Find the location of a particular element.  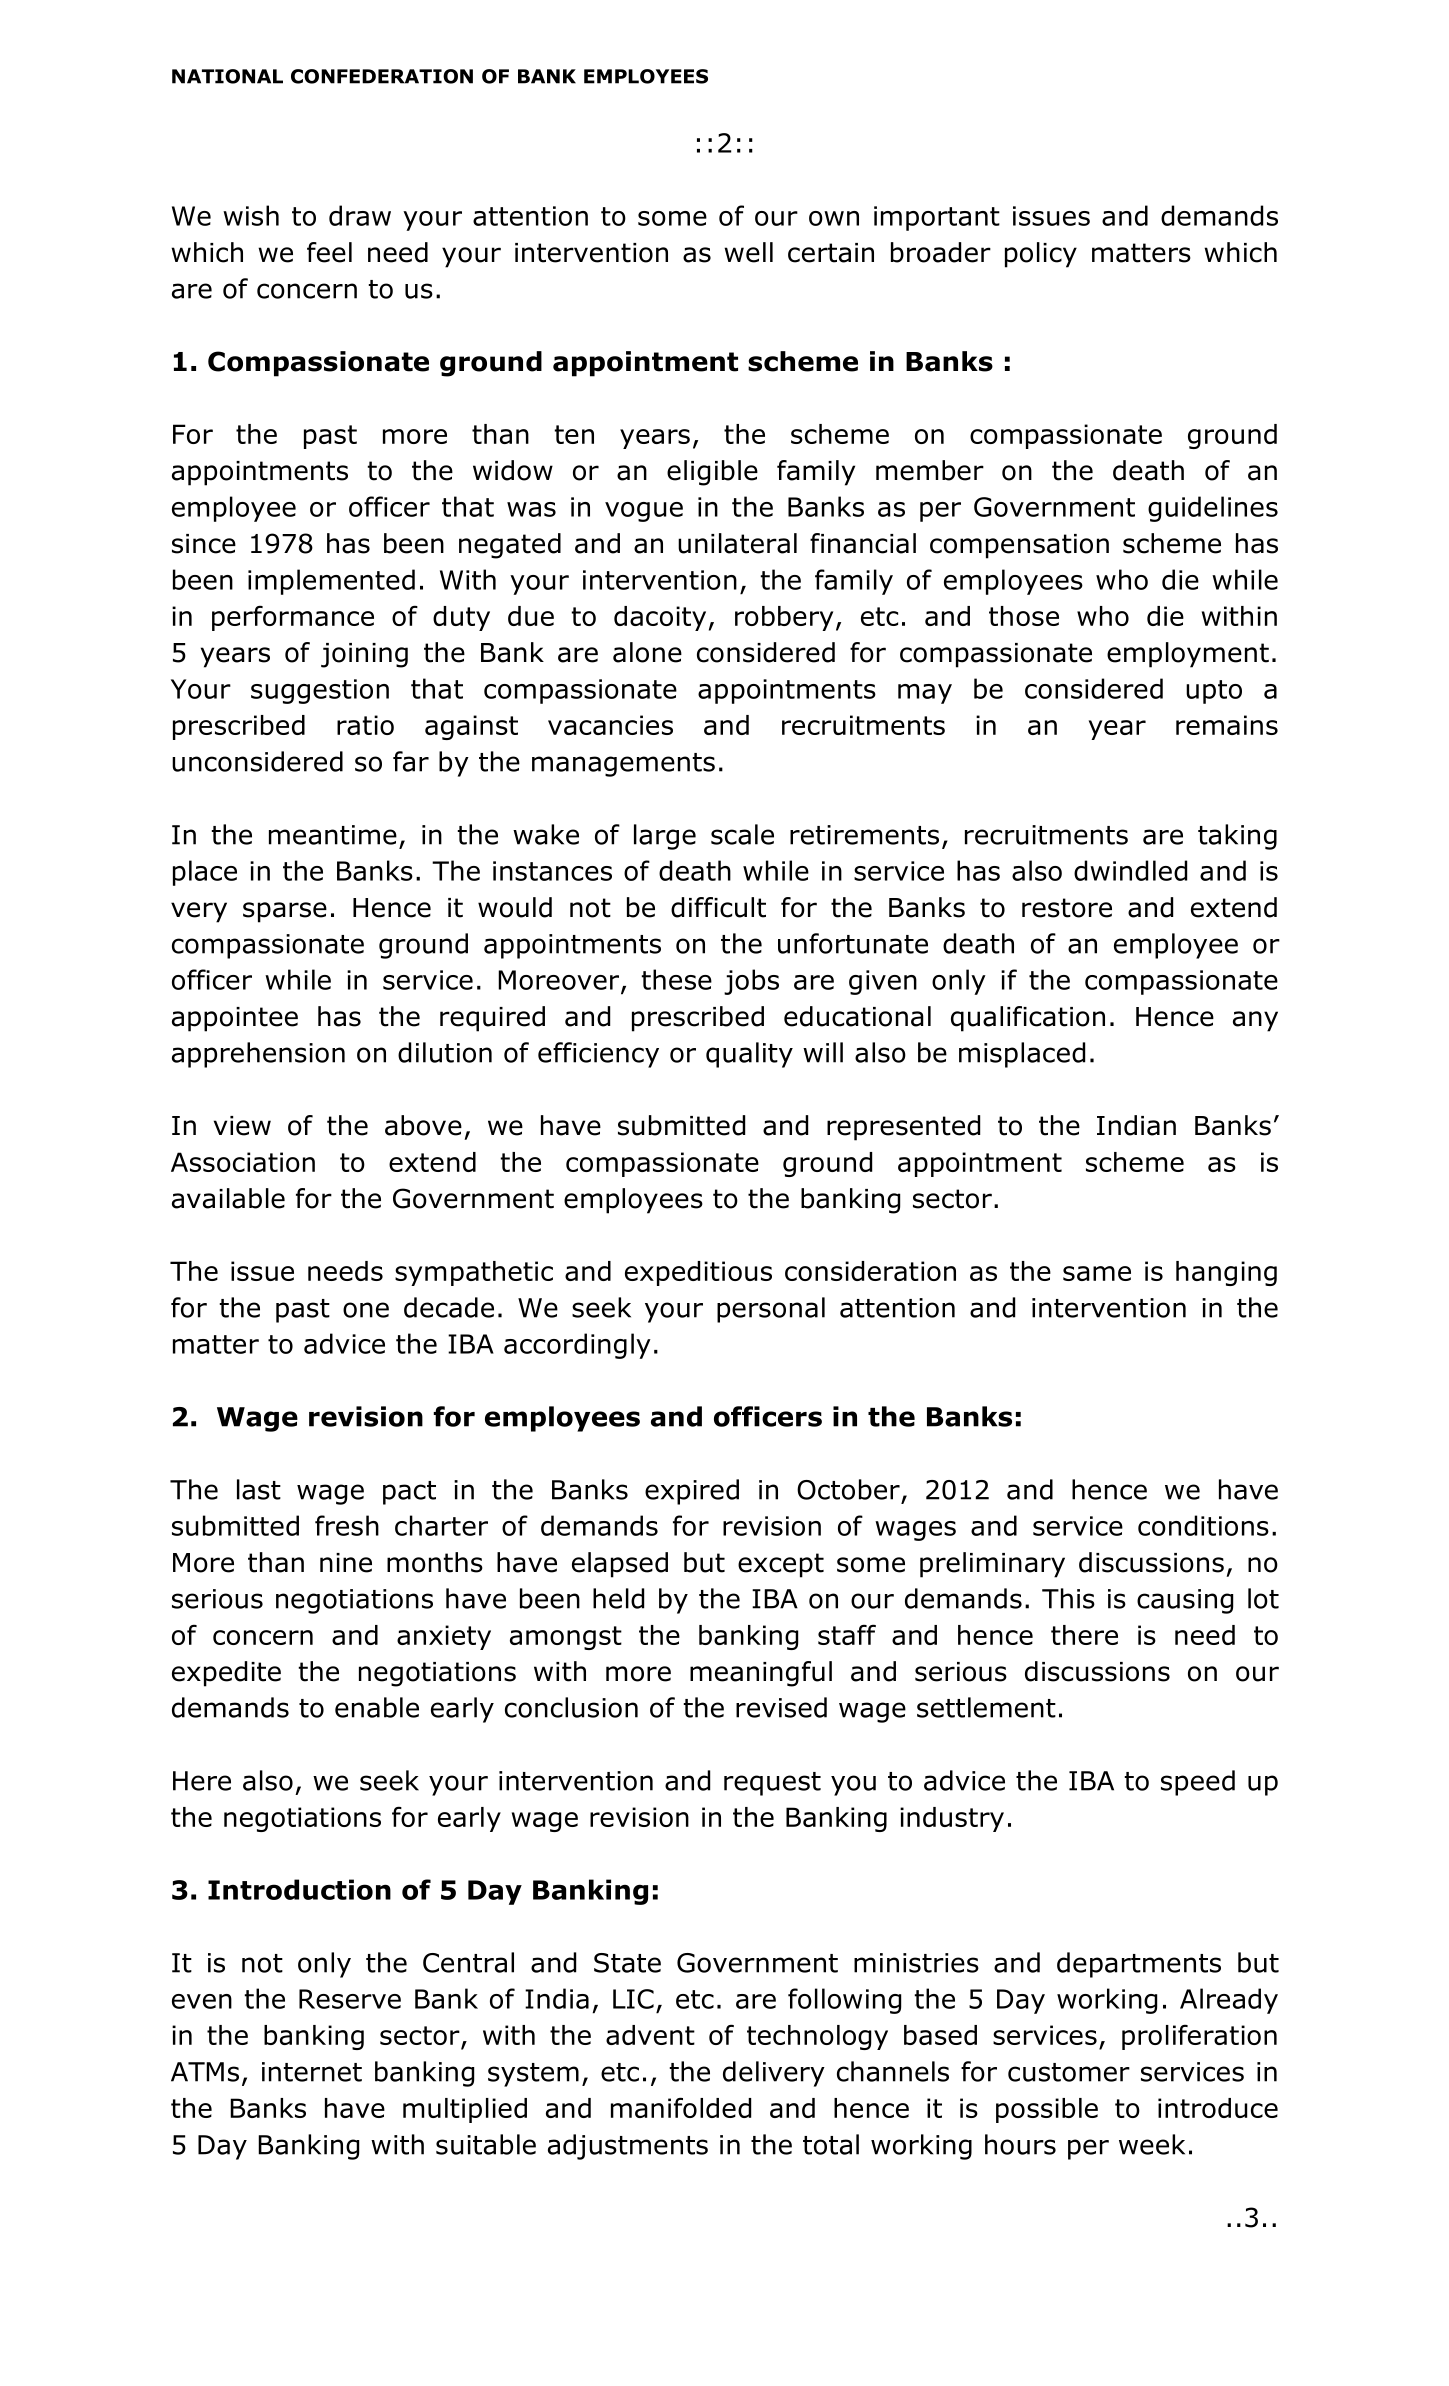

except is located at coordinates (781, 1565).
